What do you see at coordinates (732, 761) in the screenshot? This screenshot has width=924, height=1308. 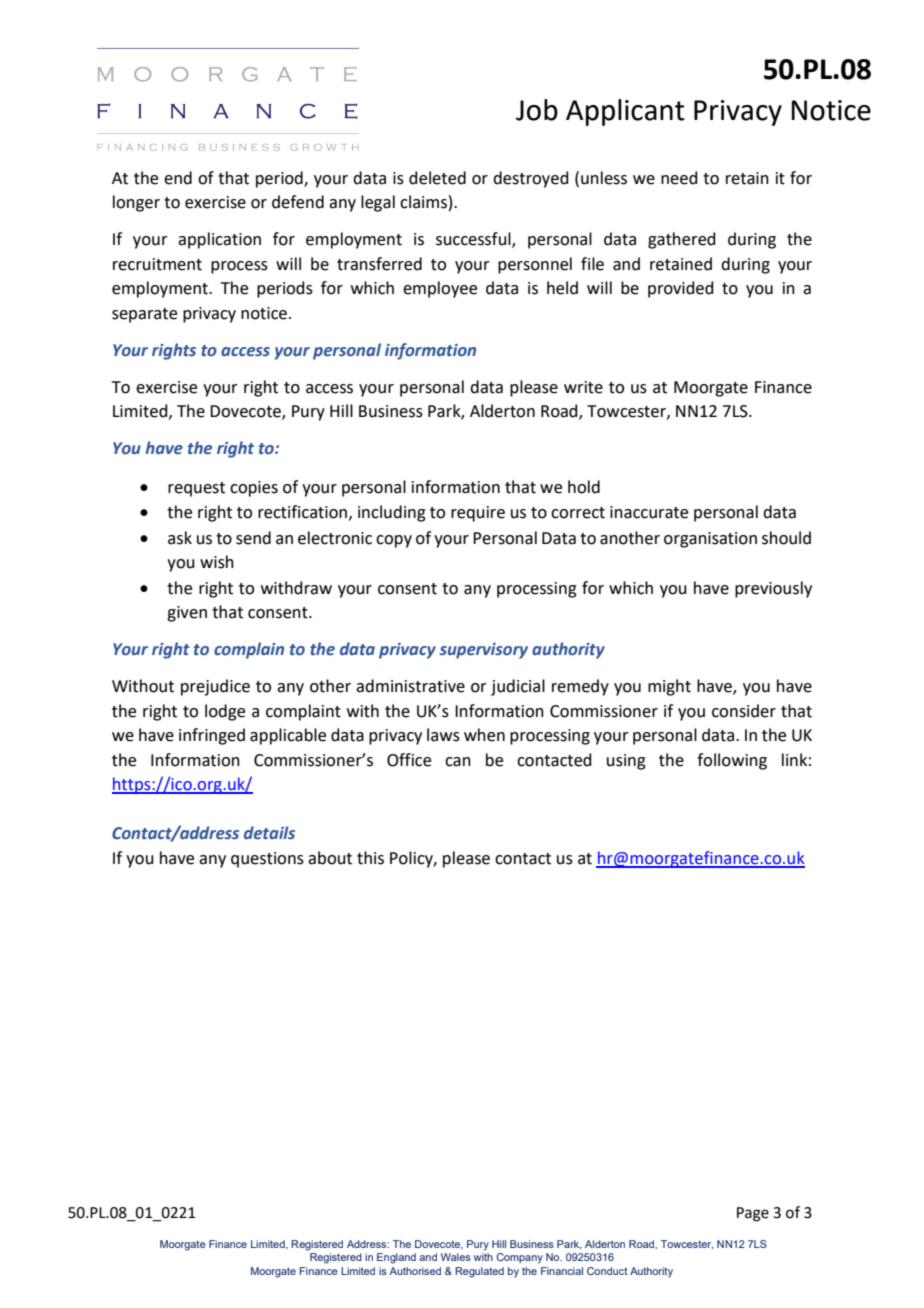 I see `following` at bounding box center [732, 761].
